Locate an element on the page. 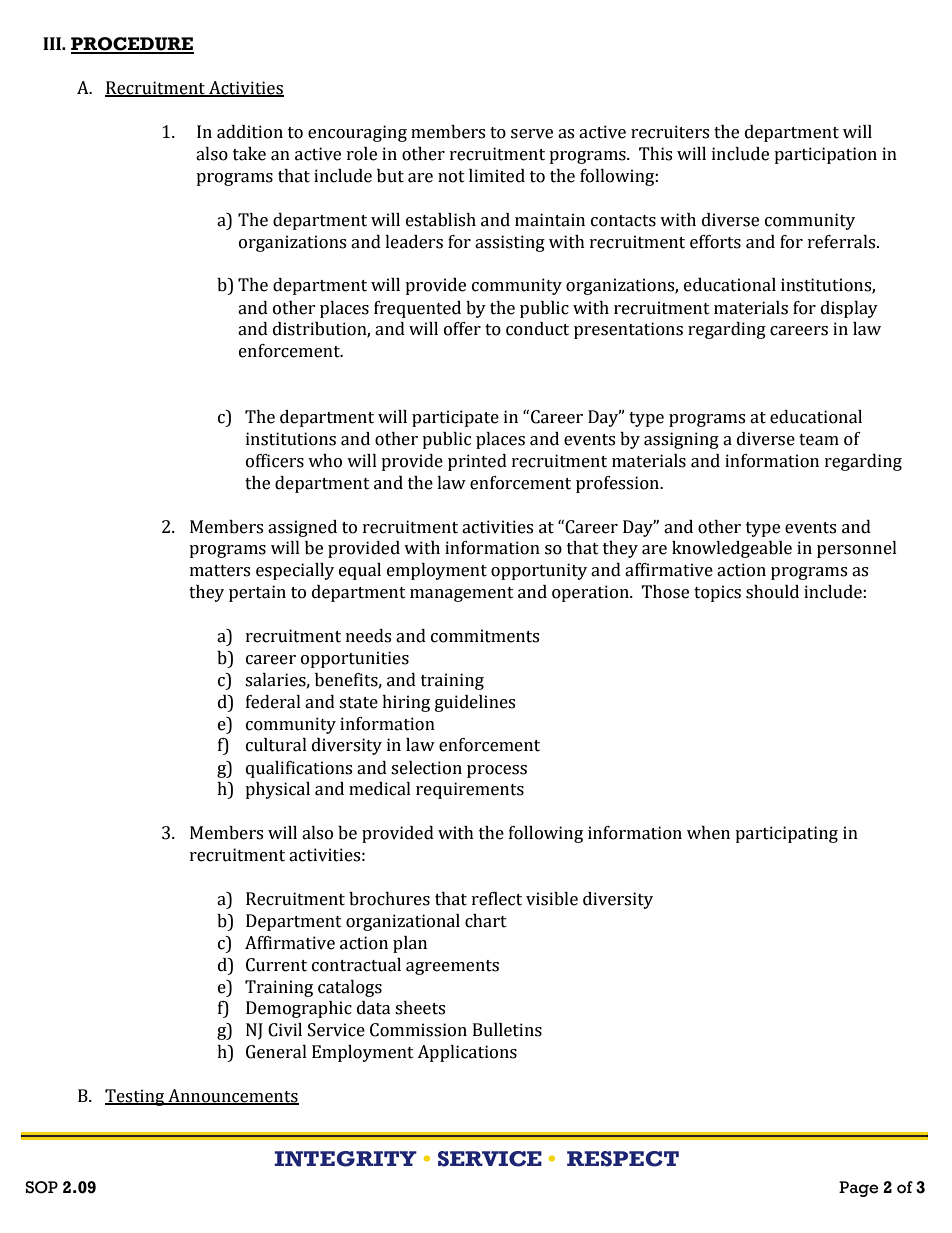 The image size is (952, 1233). recruiters is located at coordinates (670, 132).
